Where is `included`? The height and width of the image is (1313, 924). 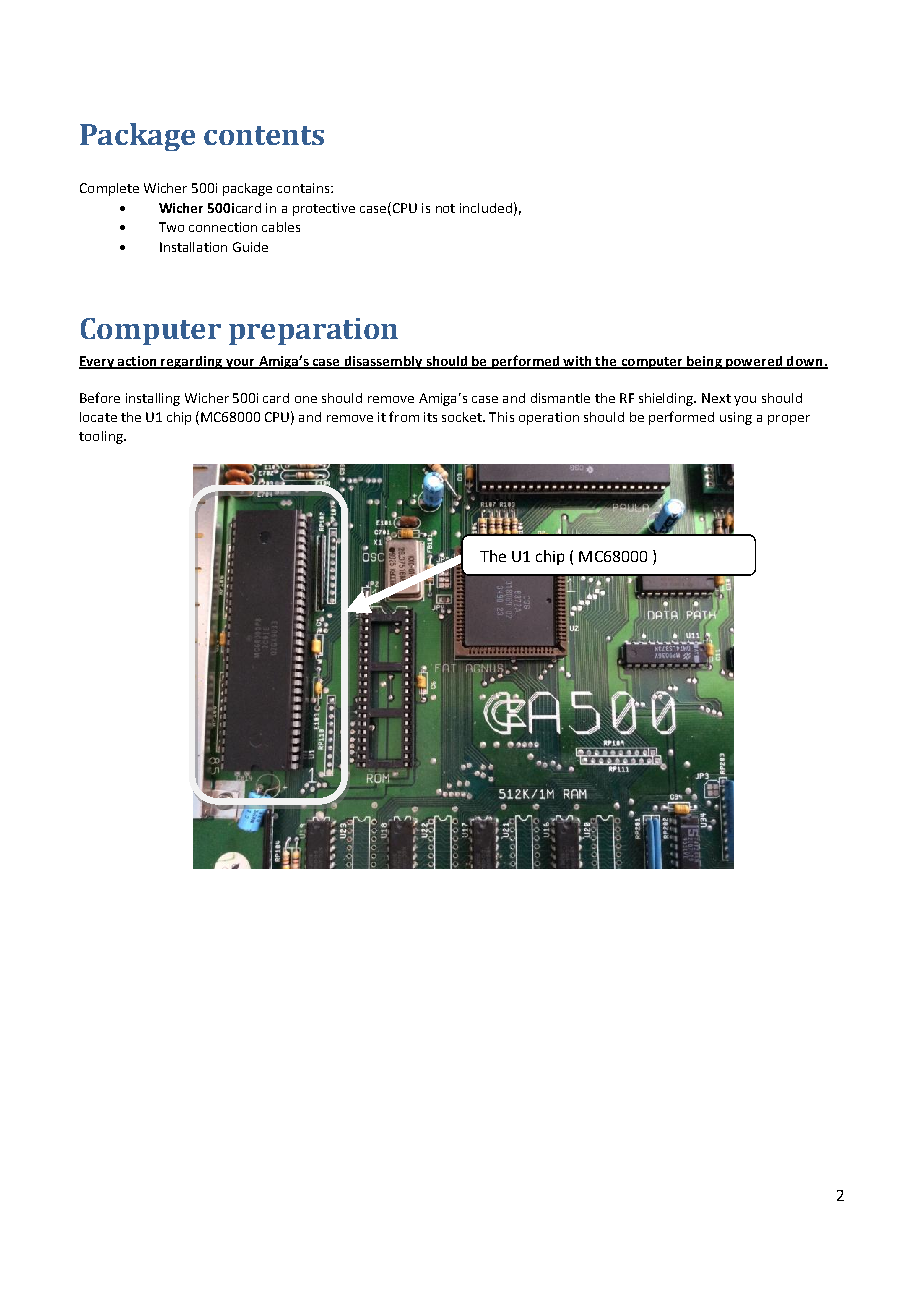 included is located at coordinates (486, 208).
